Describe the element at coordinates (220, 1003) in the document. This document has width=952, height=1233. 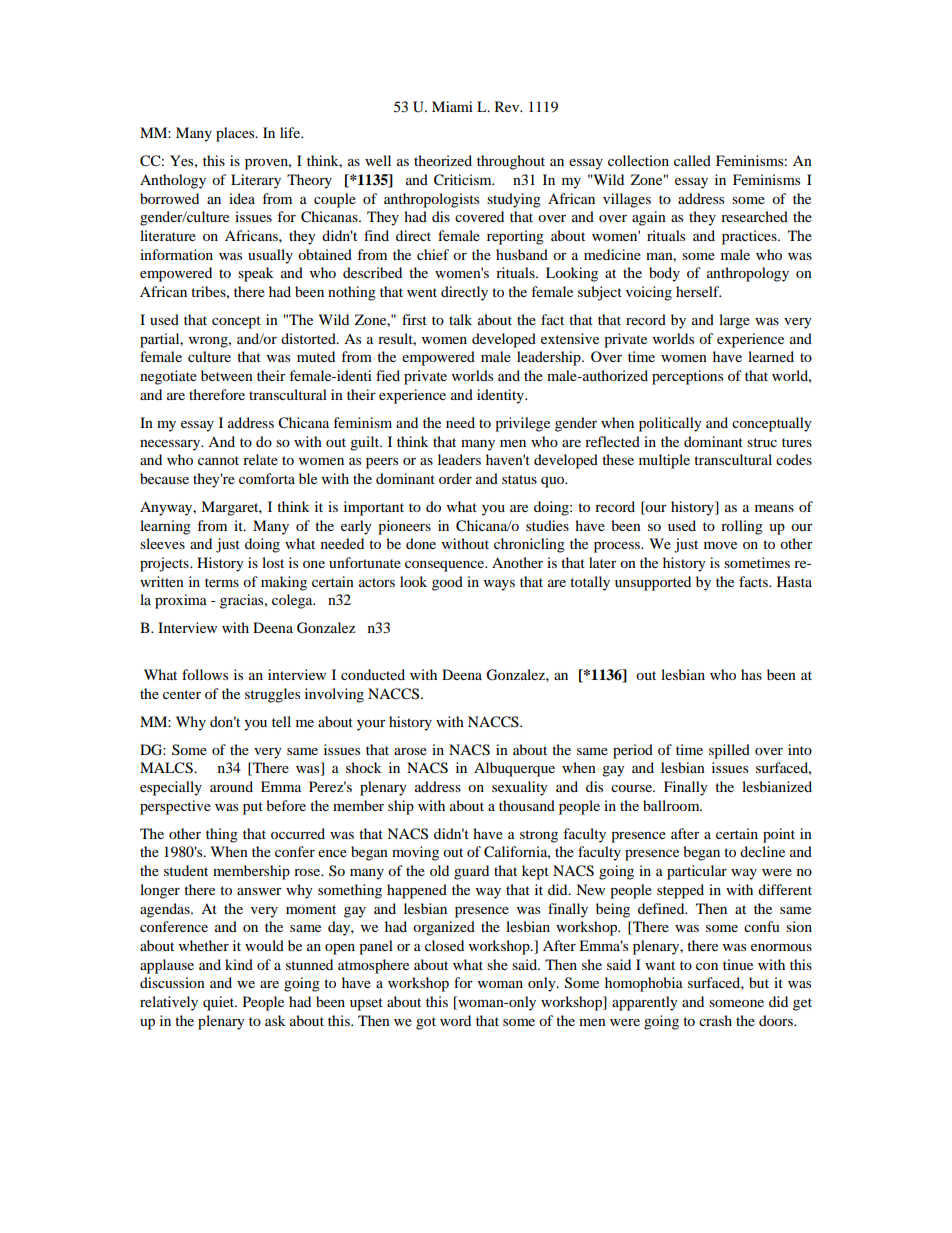
I see `quiet` at that location.
